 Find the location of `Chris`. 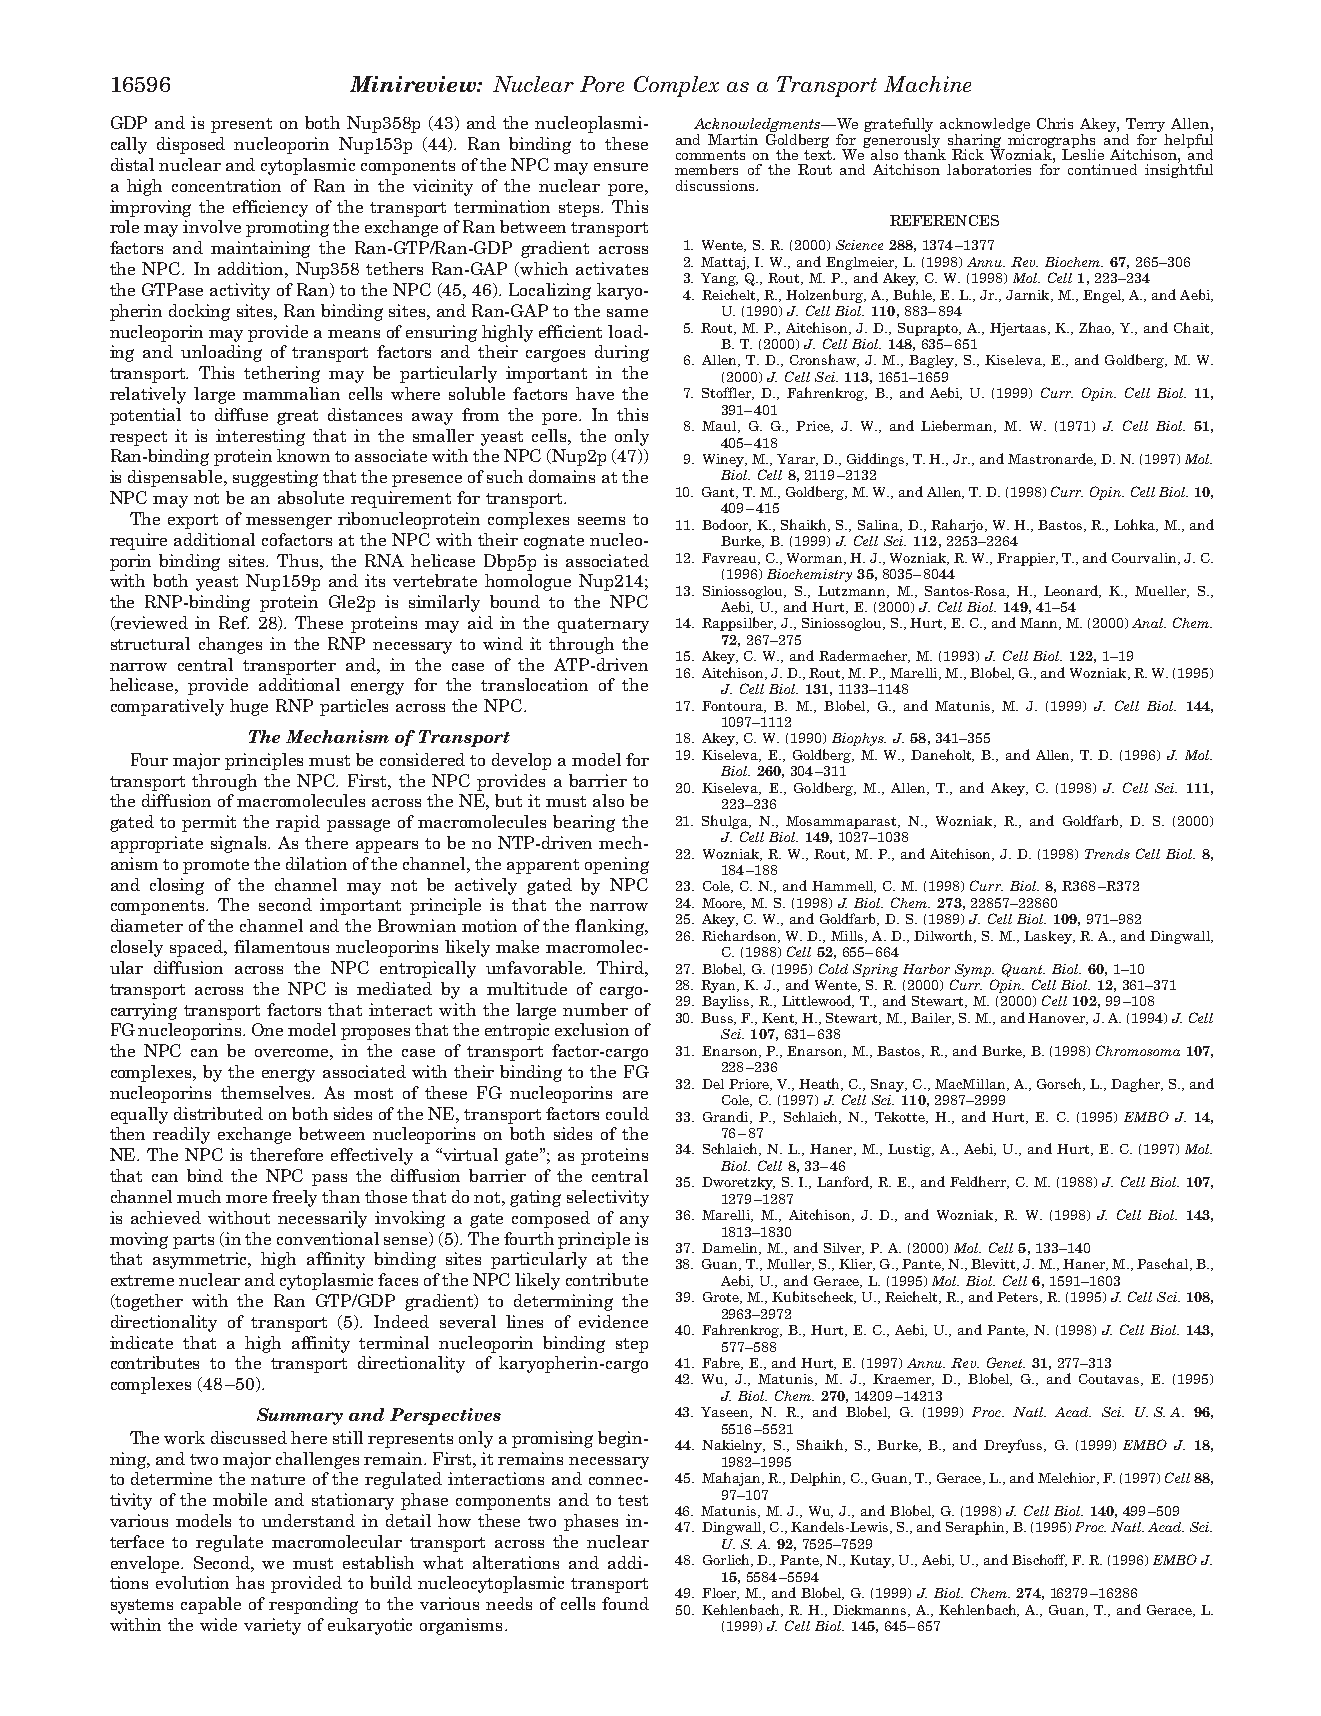

Chris is located at coordinates (1055, 123).
